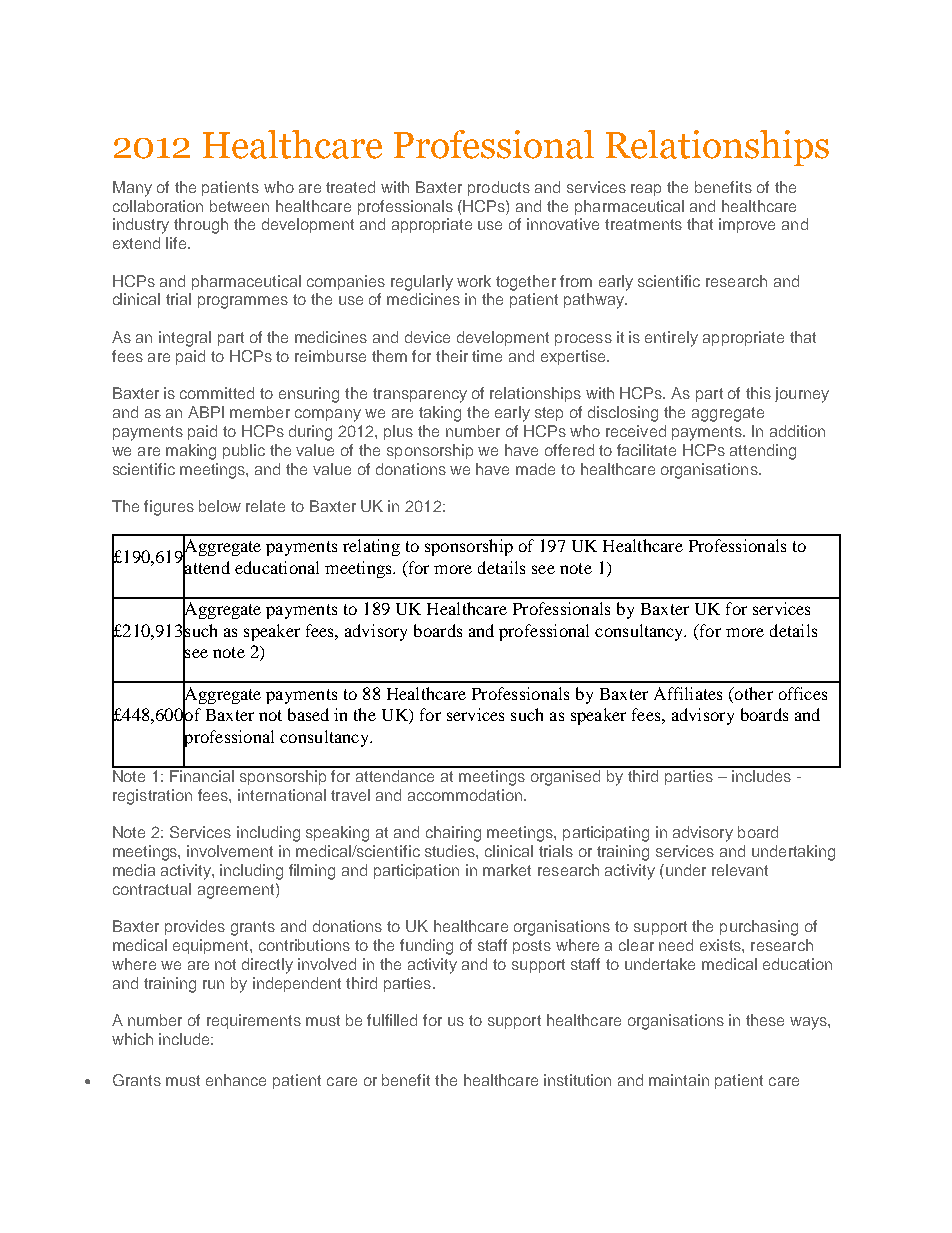  What do you see at coordinates (201, 226) in the screenshot?
I see `through` at bounding box center [201, 226].
